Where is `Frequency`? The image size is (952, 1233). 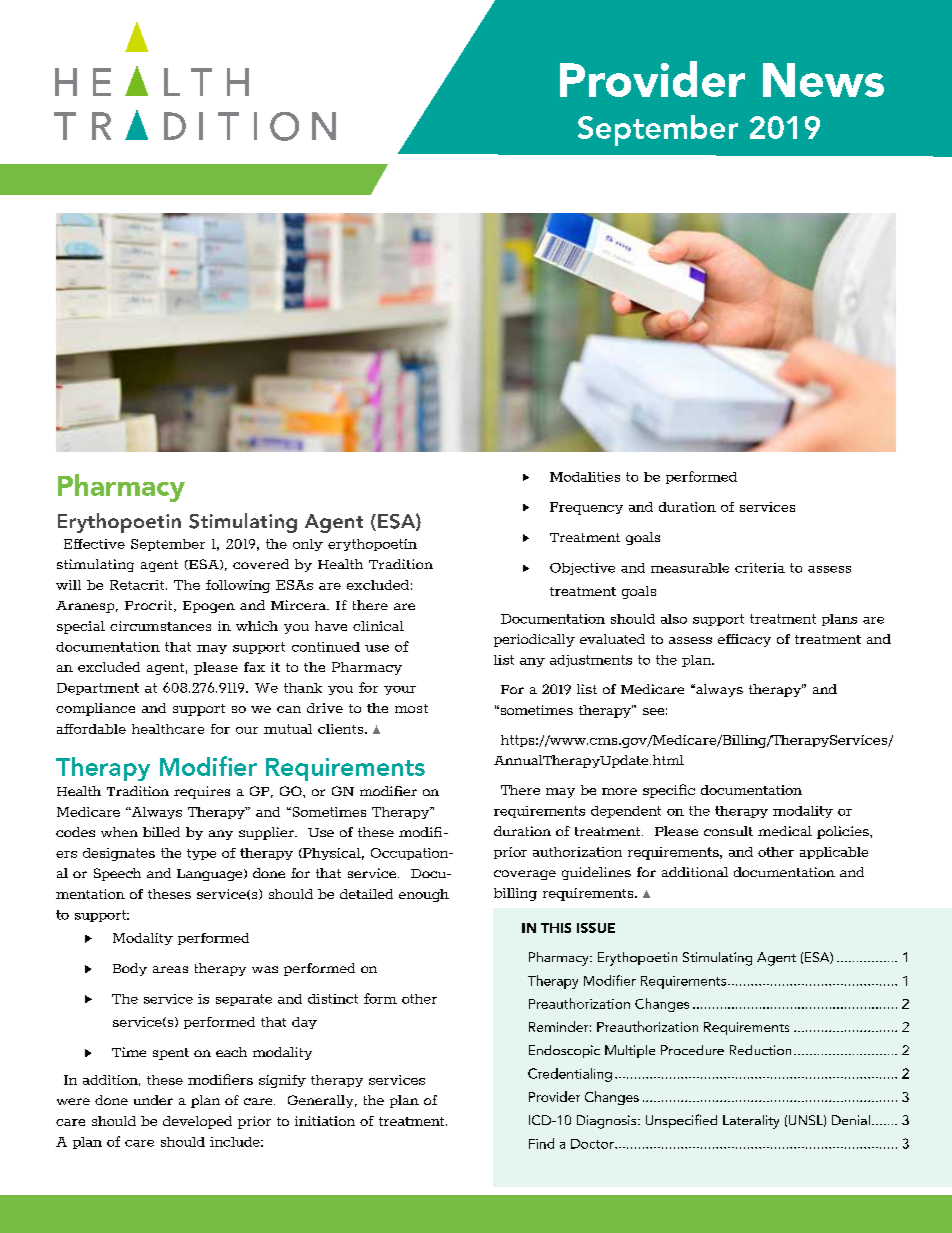 Frequency is located at coordinates (586, 508).
